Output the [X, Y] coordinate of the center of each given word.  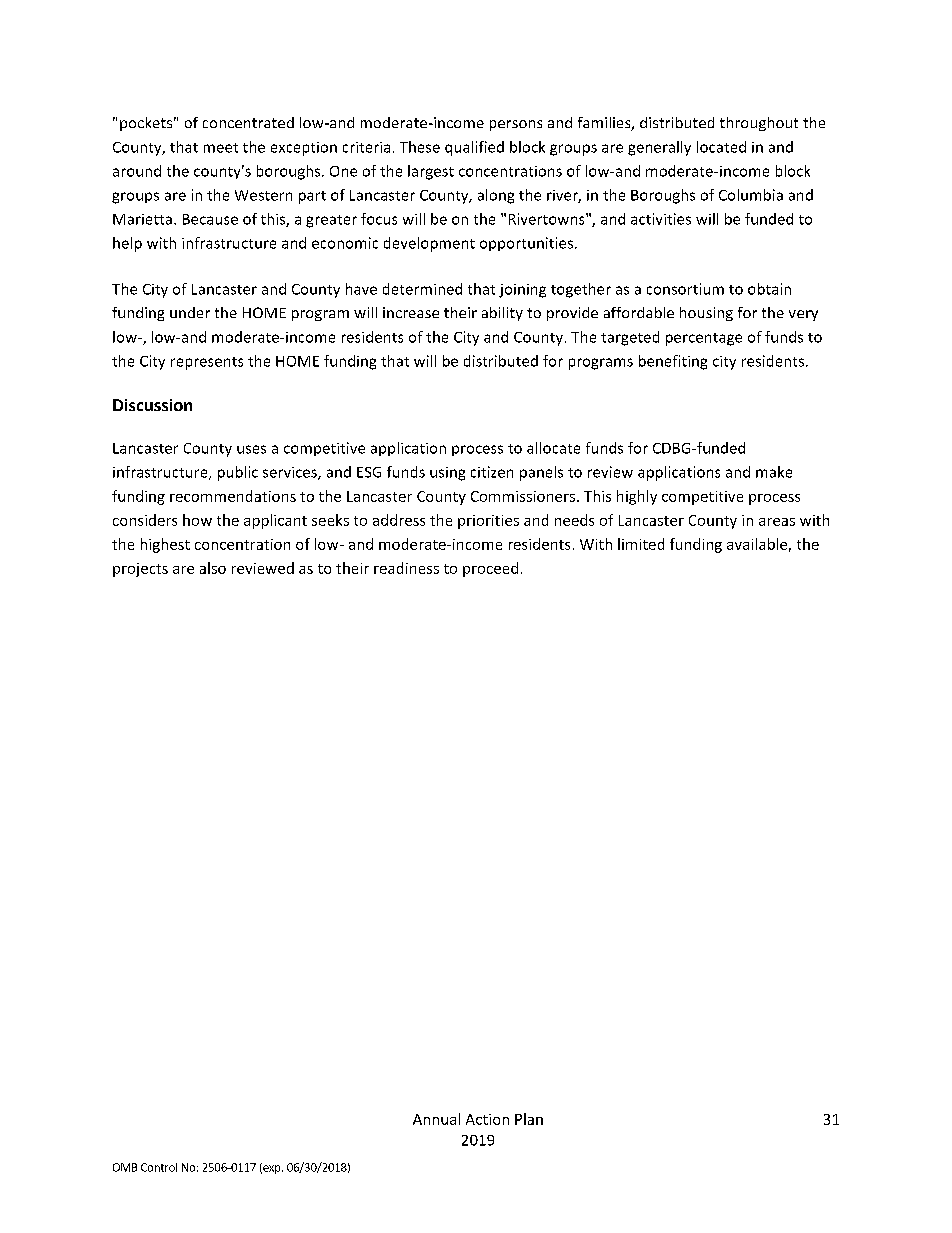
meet [221, 148]
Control [159, 1167]
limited [641, 544]
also [213, 568]
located [721, 147]
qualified [474, 148]
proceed [490, 569]
